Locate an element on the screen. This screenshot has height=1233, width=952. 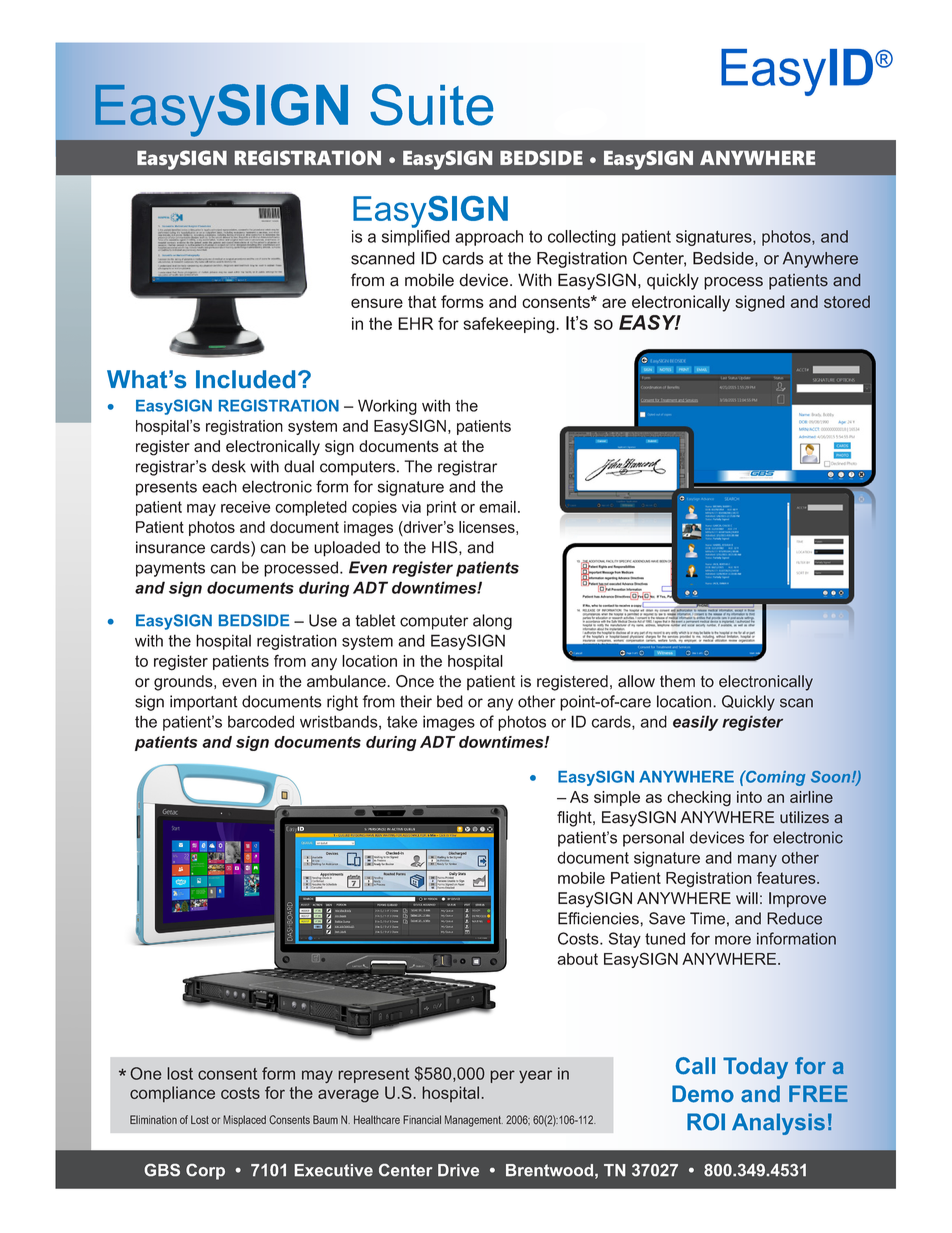
collecting is located at coordinates (582, 238).
